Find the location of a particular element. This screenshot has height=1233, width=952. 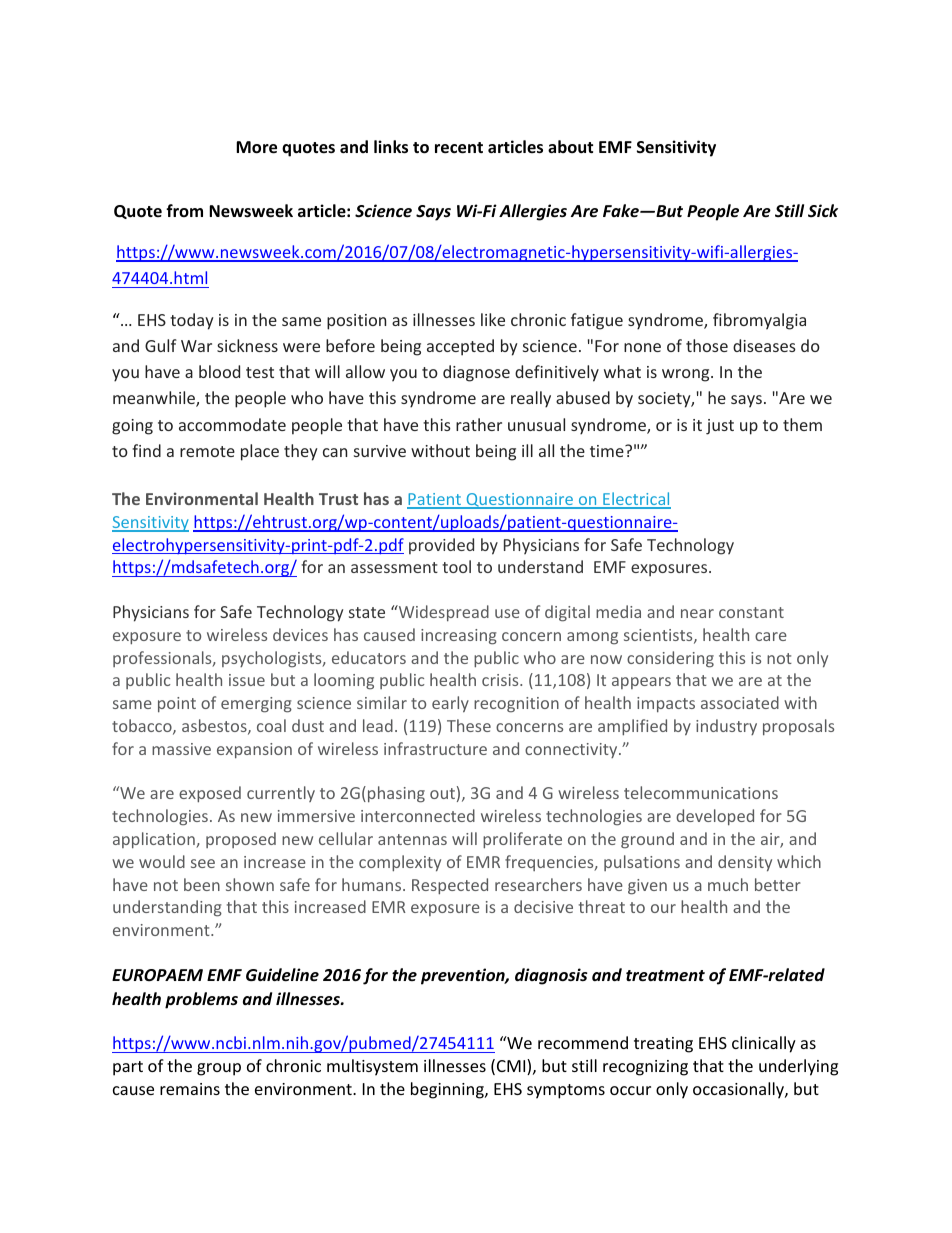

beginning is located at coordinates (448, 1090).
